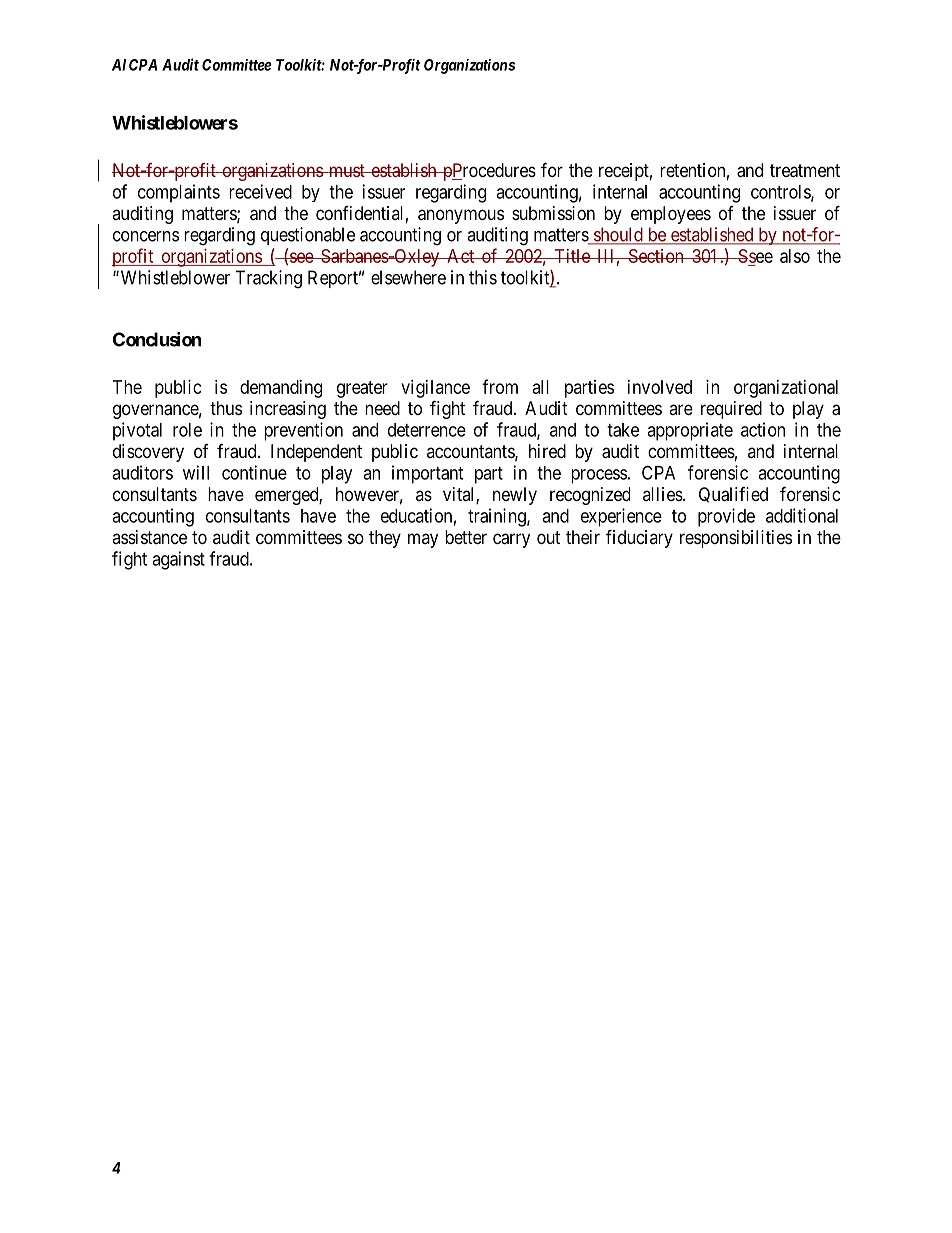  What do you see at coordinates (346, 170) in the page?
I see `must` at bounding box center [346, 170].
